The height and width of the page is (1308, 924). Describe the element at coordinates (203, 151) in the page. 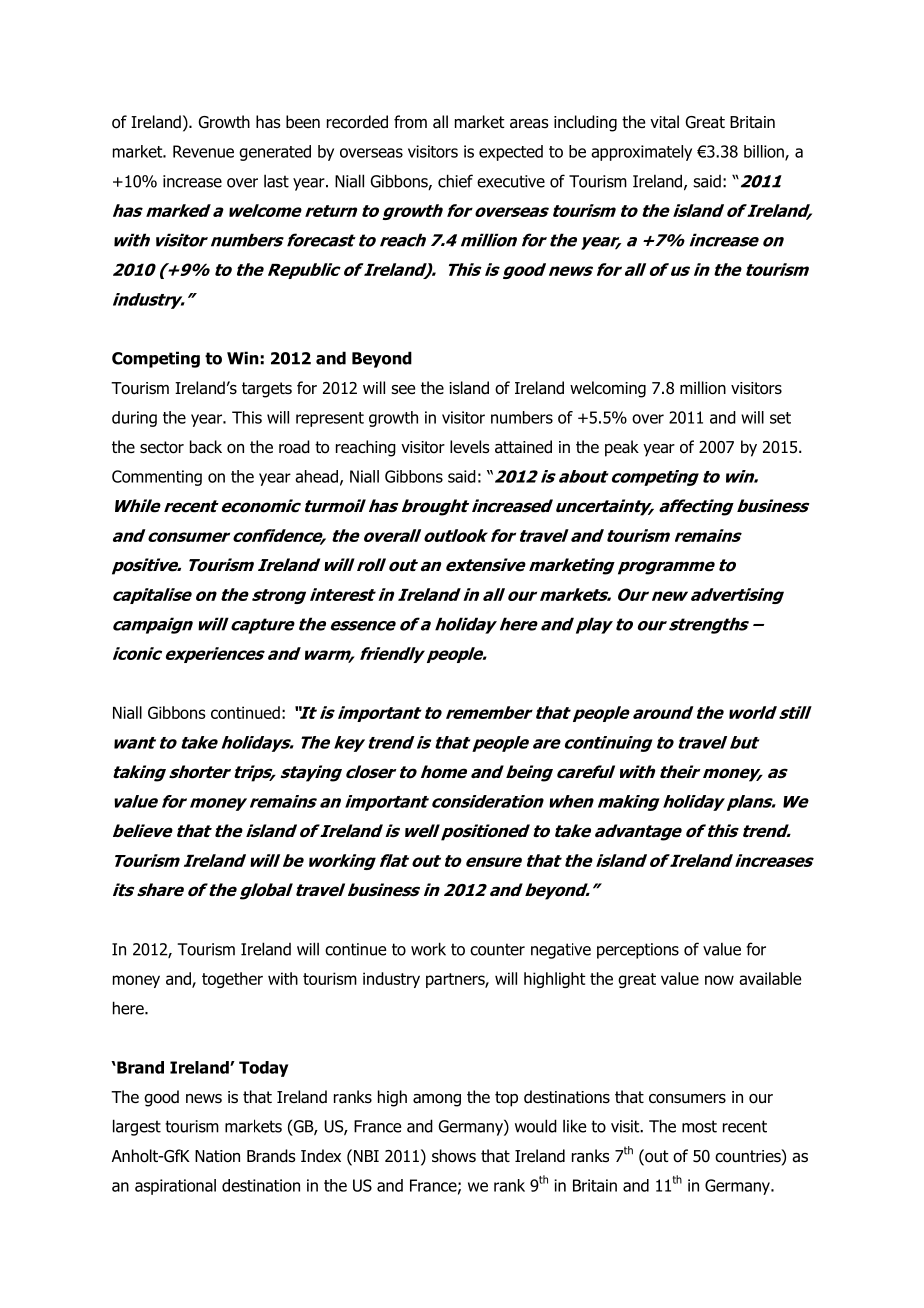

I see `Revenue` at that location.
